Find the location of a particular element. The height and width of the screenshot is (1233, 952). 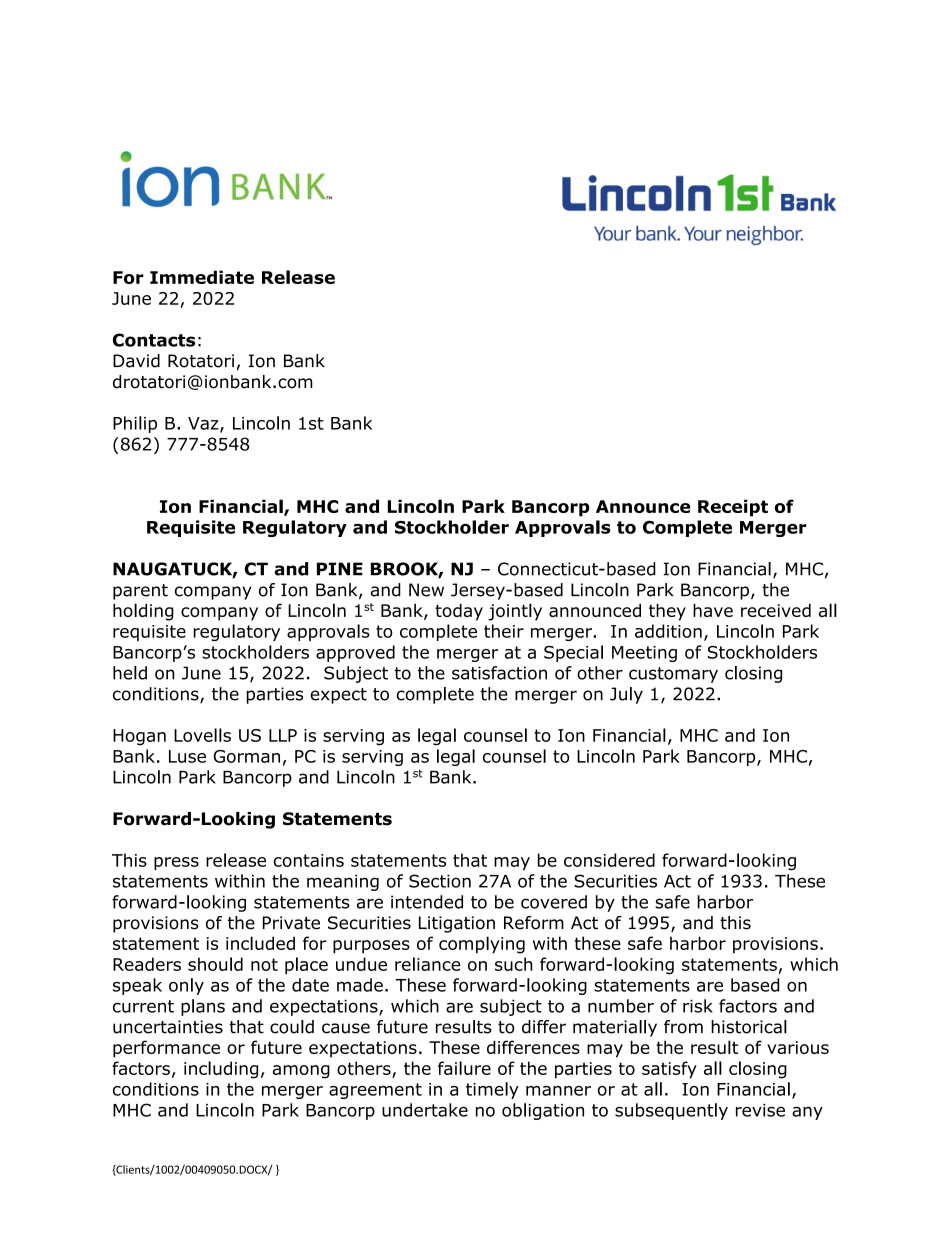

Vaz is located at coordinates (204, 424).
